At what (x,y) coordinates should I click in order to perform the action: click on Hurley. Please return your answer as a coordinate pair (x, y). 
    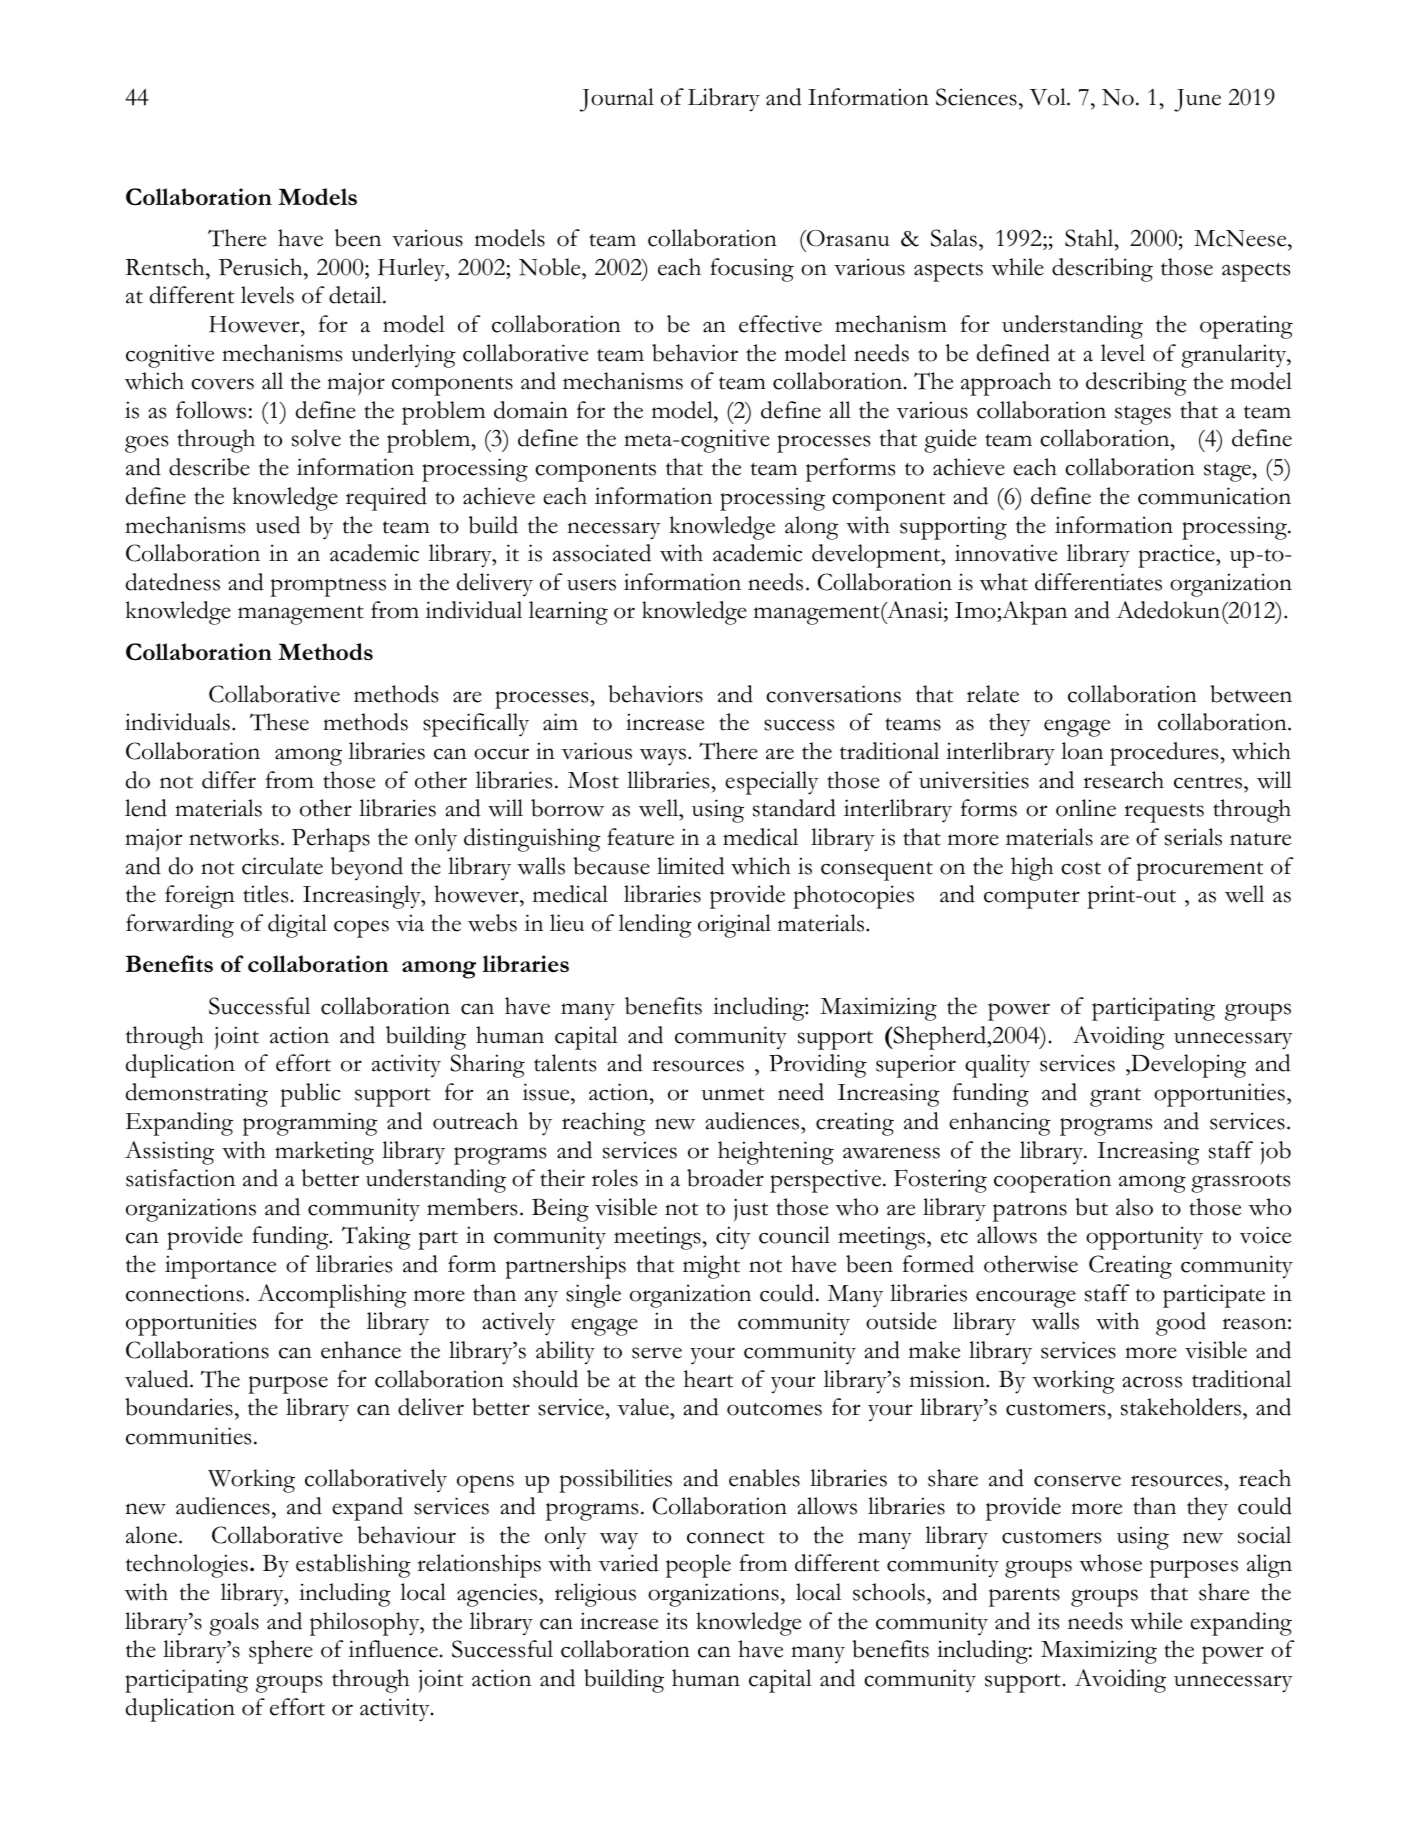
    Looking at the image, I should click on (412, 270).
